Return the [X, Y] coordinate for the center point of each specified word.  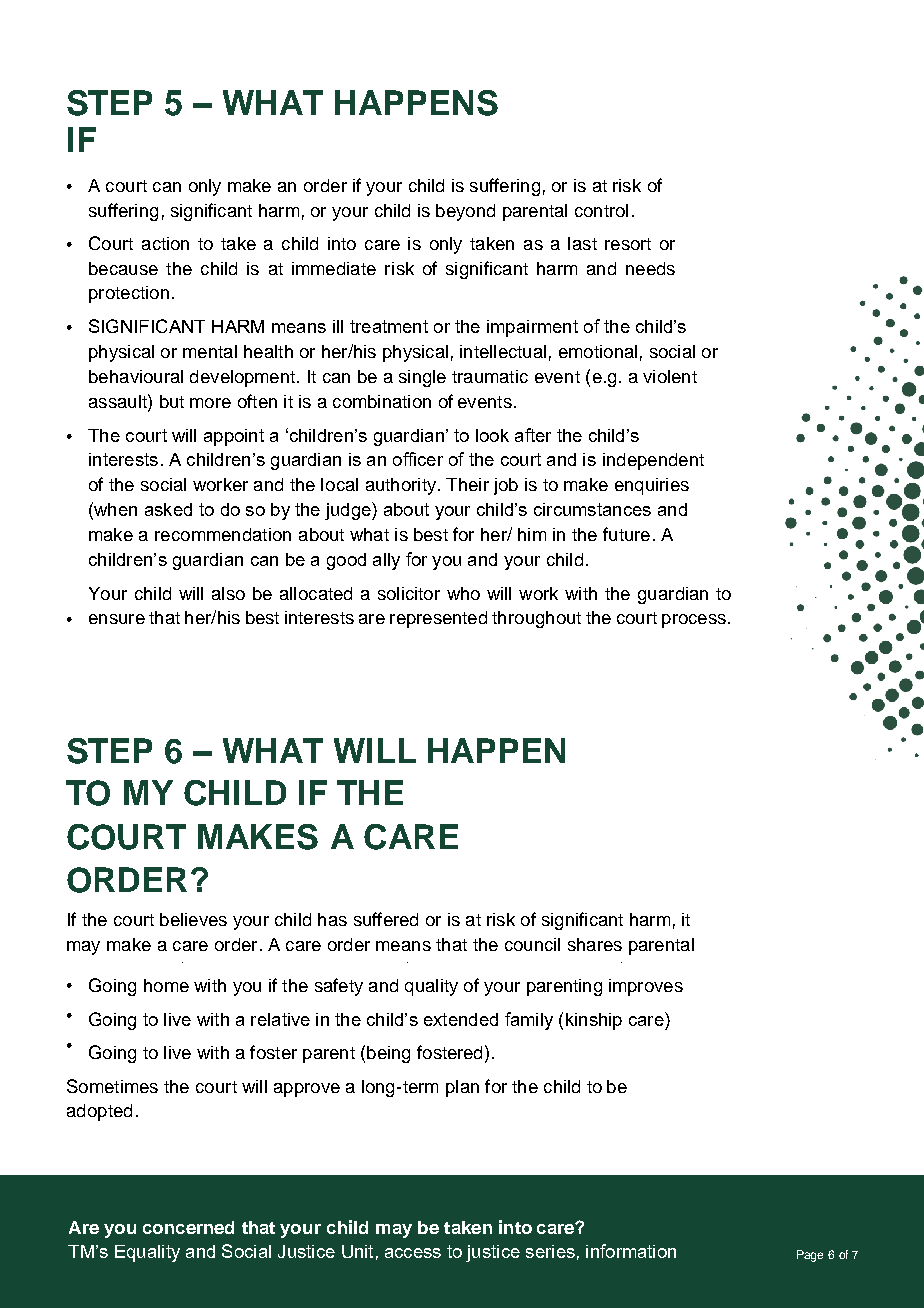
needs [650, 268]
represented [438, 619]
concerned [188, 1227]
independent [653, 461]
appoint [234, 437]
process [694, 621]
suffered [386, 919]
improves [646, 987]
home [166, 985]
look [492, 435]
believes [193, 919]
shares [595, 944]
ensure [117, 619]
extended [461, 1019]
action [165, 243]
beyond [465, 212]
